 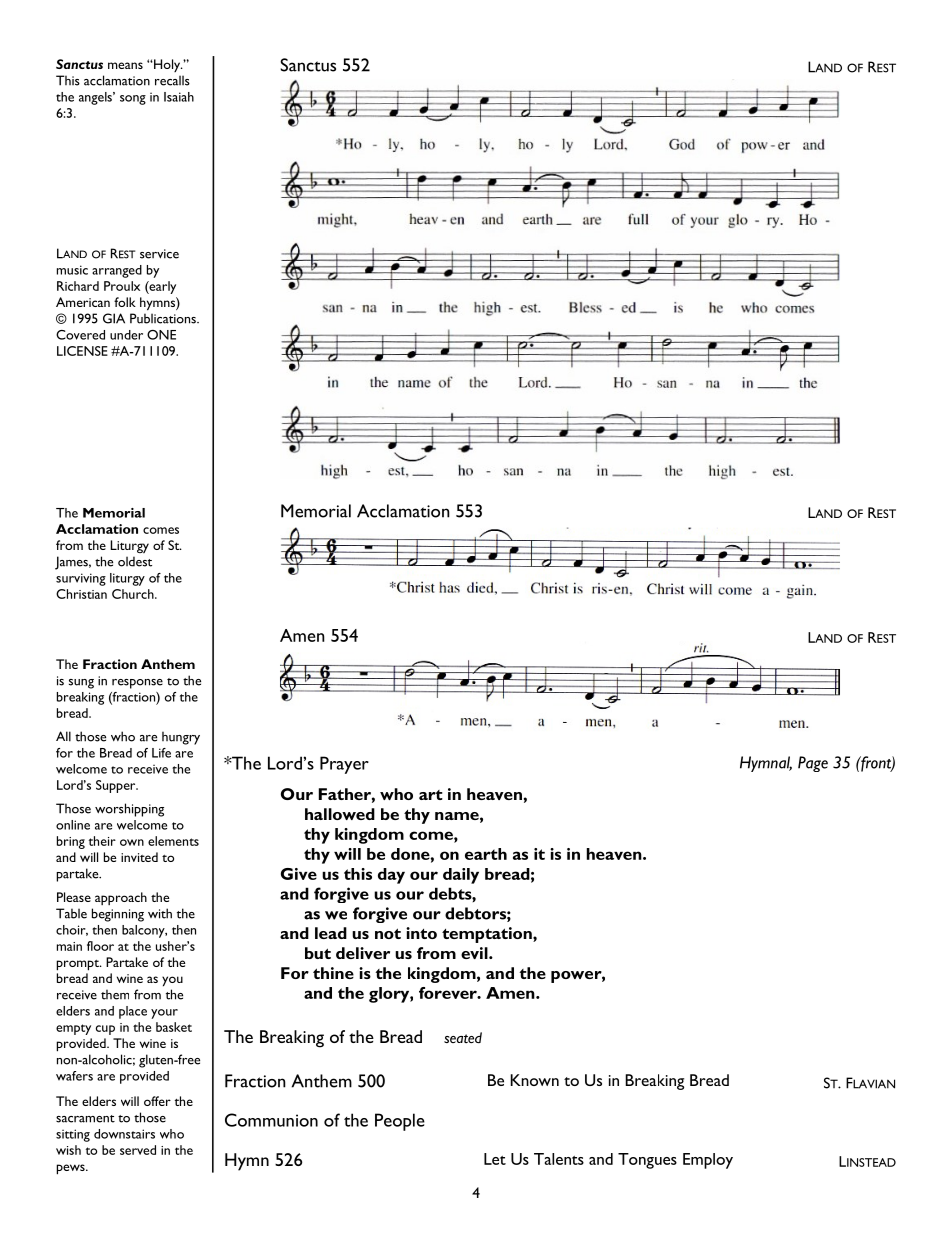 What do you see at coordinates (82, 351) in the page?
I see `LICENSE` at bounding box center [82, 351].
